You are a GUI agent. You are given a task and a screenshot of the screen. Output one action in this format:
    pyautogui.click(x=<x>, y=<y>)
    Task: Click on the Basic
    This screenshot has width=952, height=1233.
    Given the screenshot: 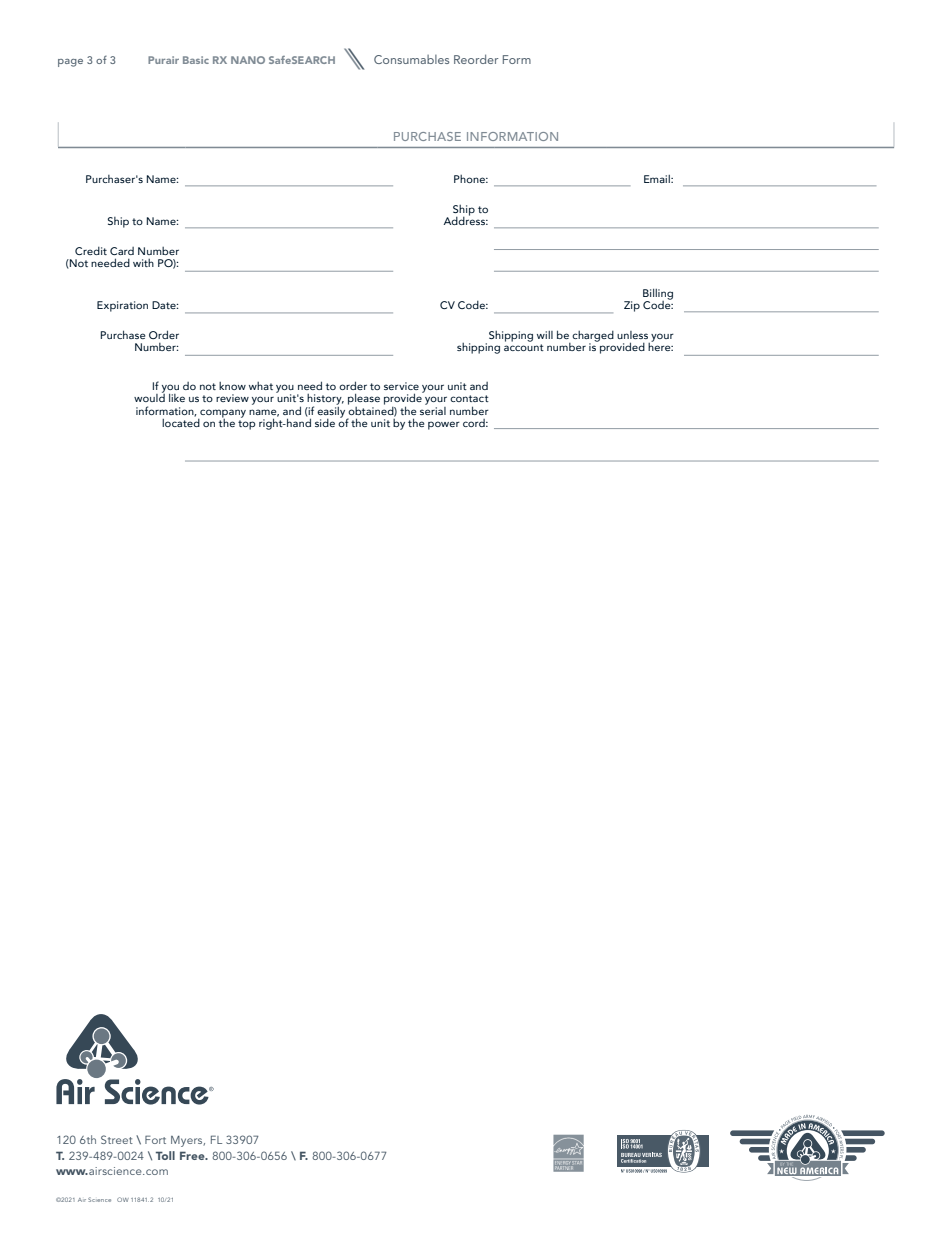 What is the action you would take?
    pyautogui.click(x=196, y=60)
